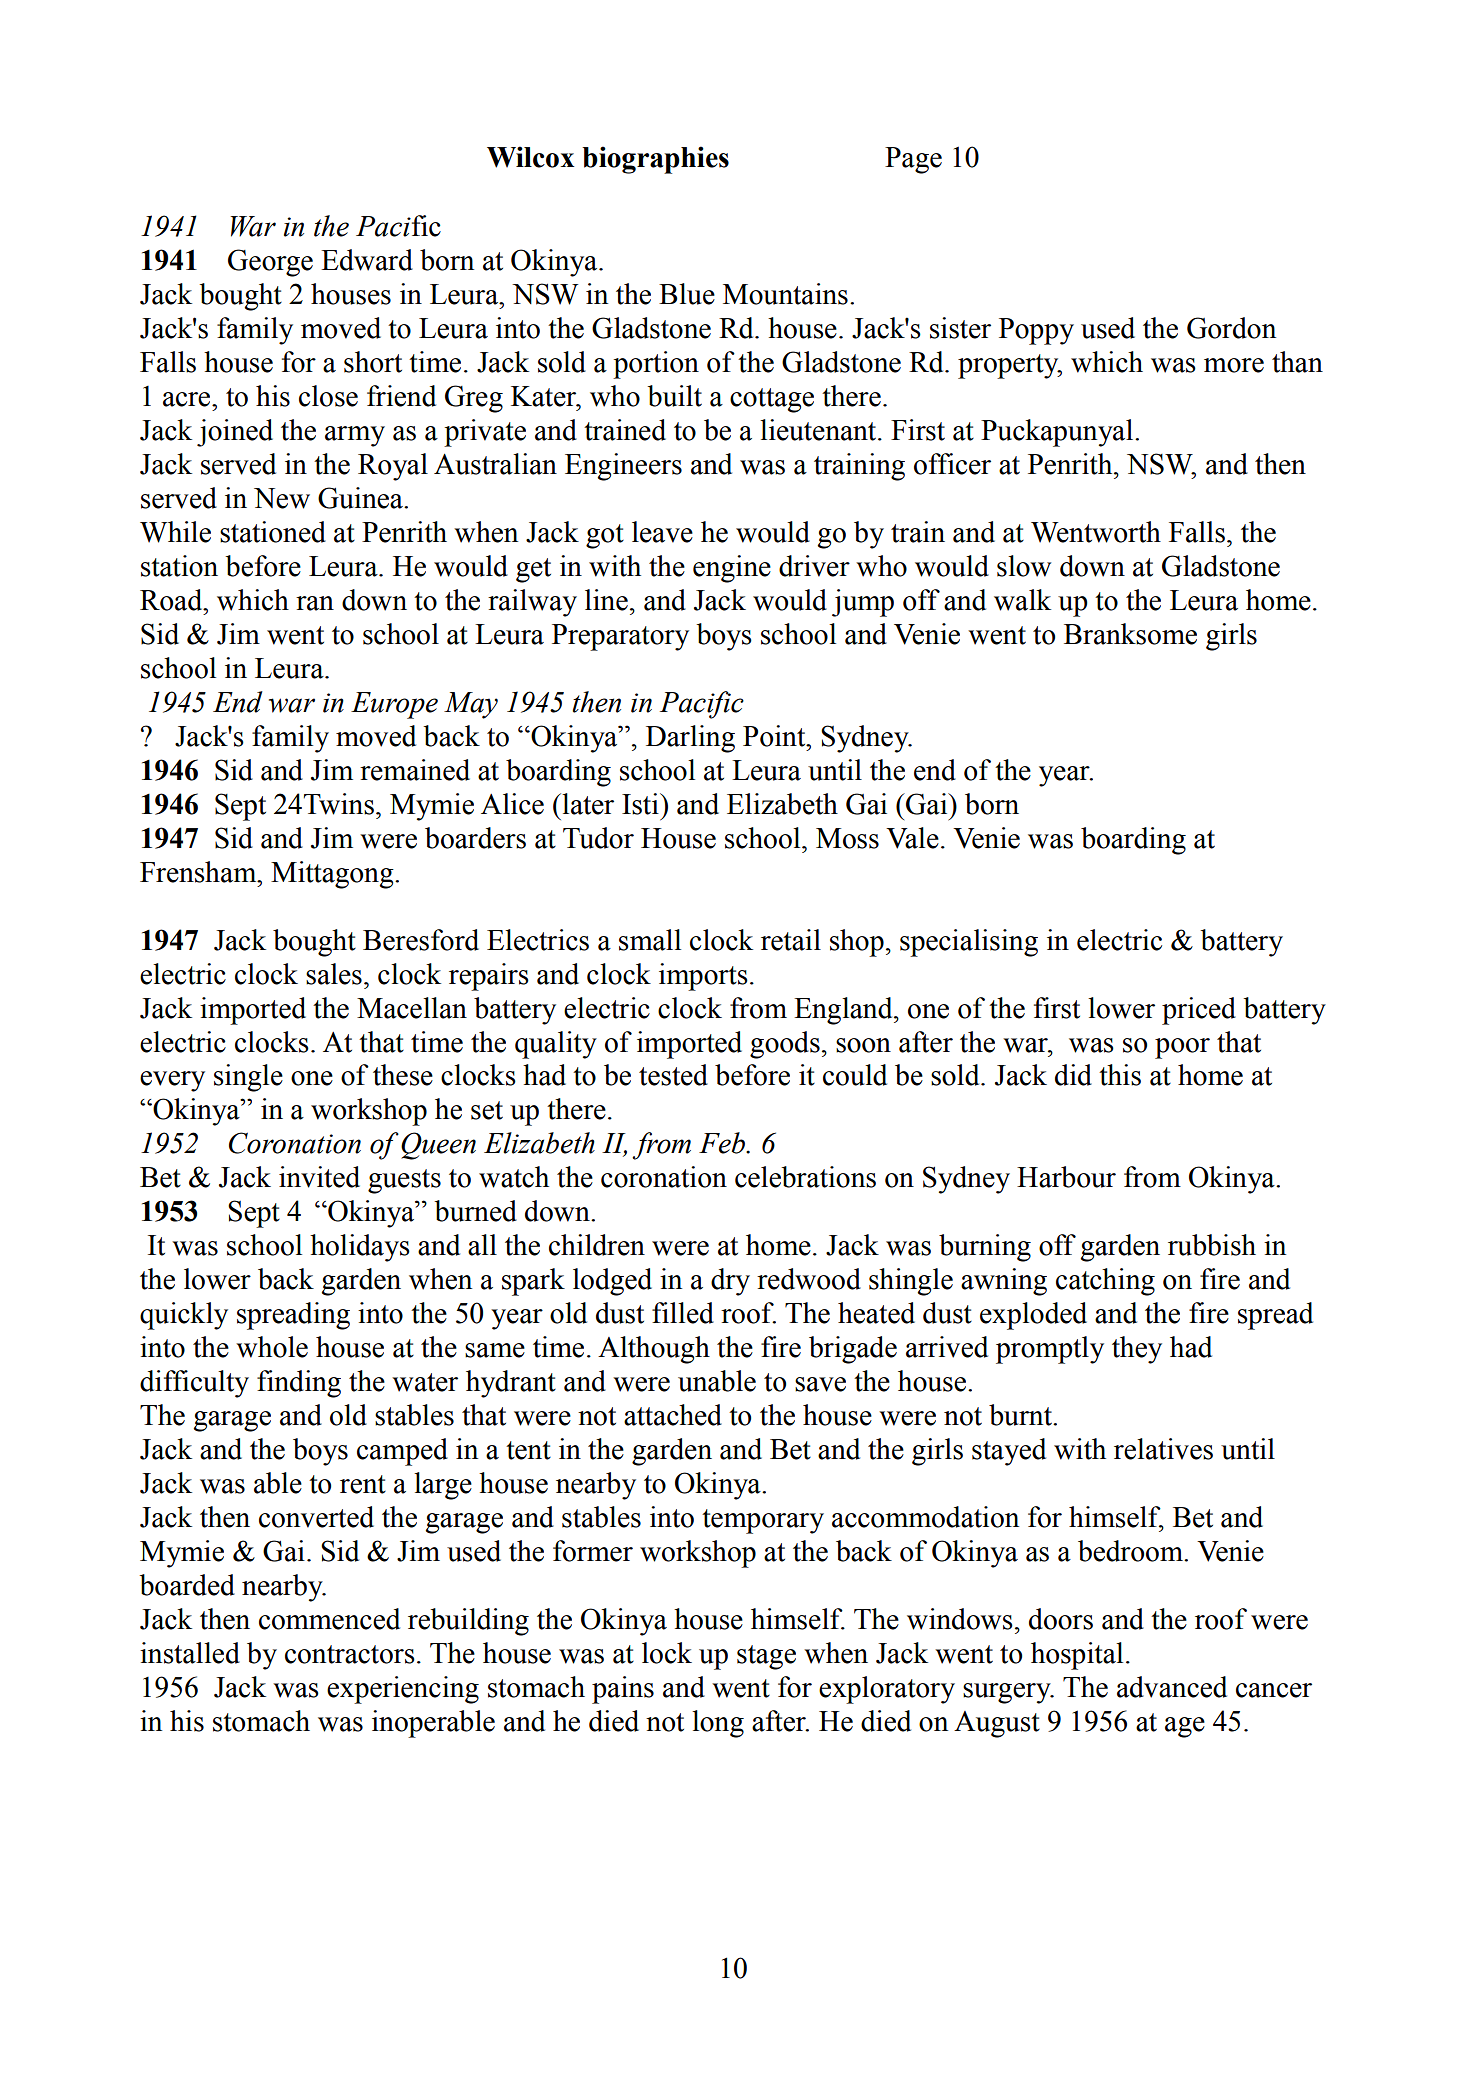 Image resolution: width=1465 pixels, height=2073 pixels. Describe the element at coordinates (1022, 600) in the screenshot. I see `walk` at that location.
